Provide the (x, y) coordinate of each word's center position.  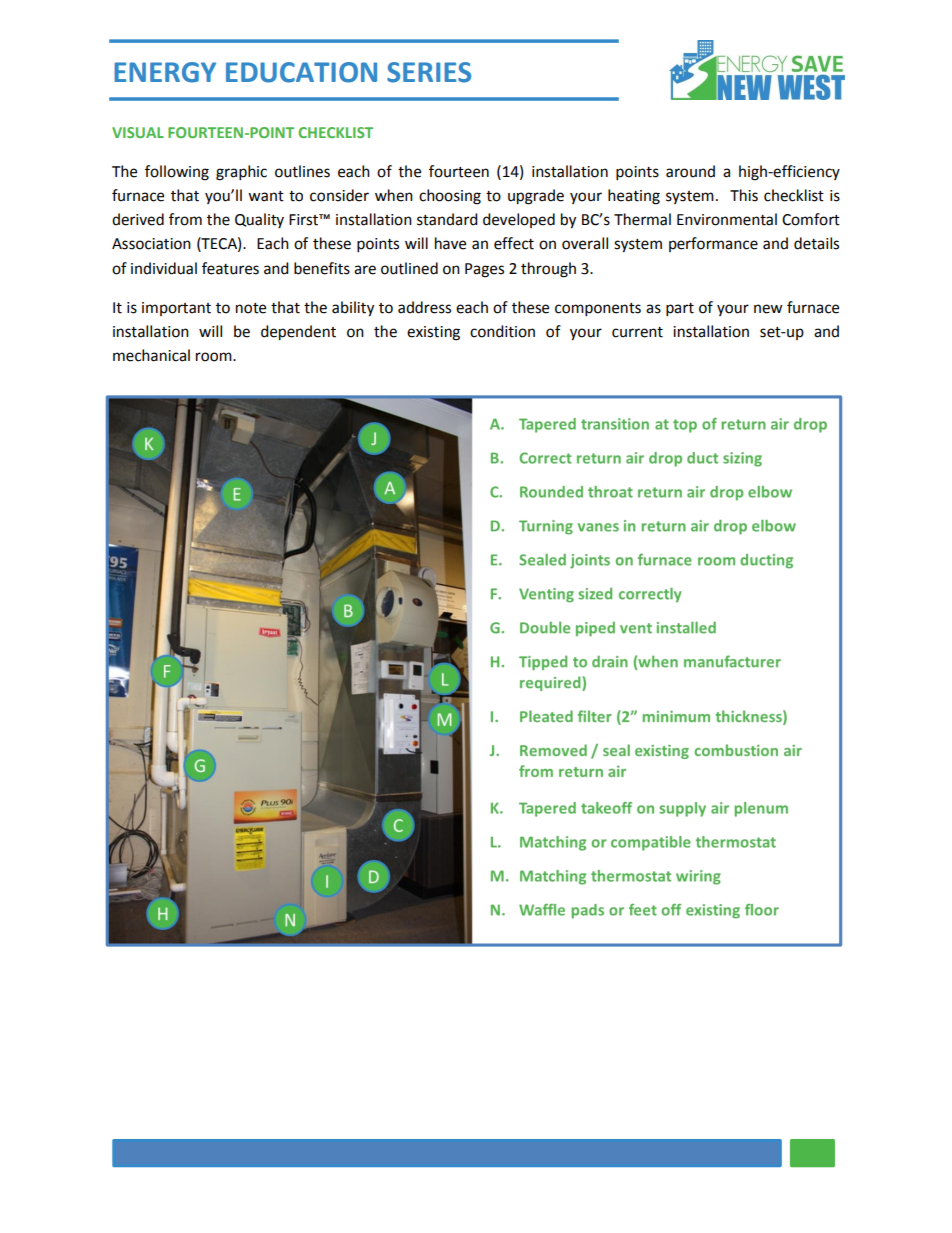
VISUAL (138, 132)
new (768, 309)
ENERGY (165, 72)
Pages (484, 270)
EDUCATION (301, 72)
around (690, 171)
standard (447, 219)
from (185, 219)
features (230, 268)
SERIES (429, 72)
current (637, 332)
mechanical (151, 355)
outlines (302, 171)
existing (433, 333)
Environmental (727, 219)
